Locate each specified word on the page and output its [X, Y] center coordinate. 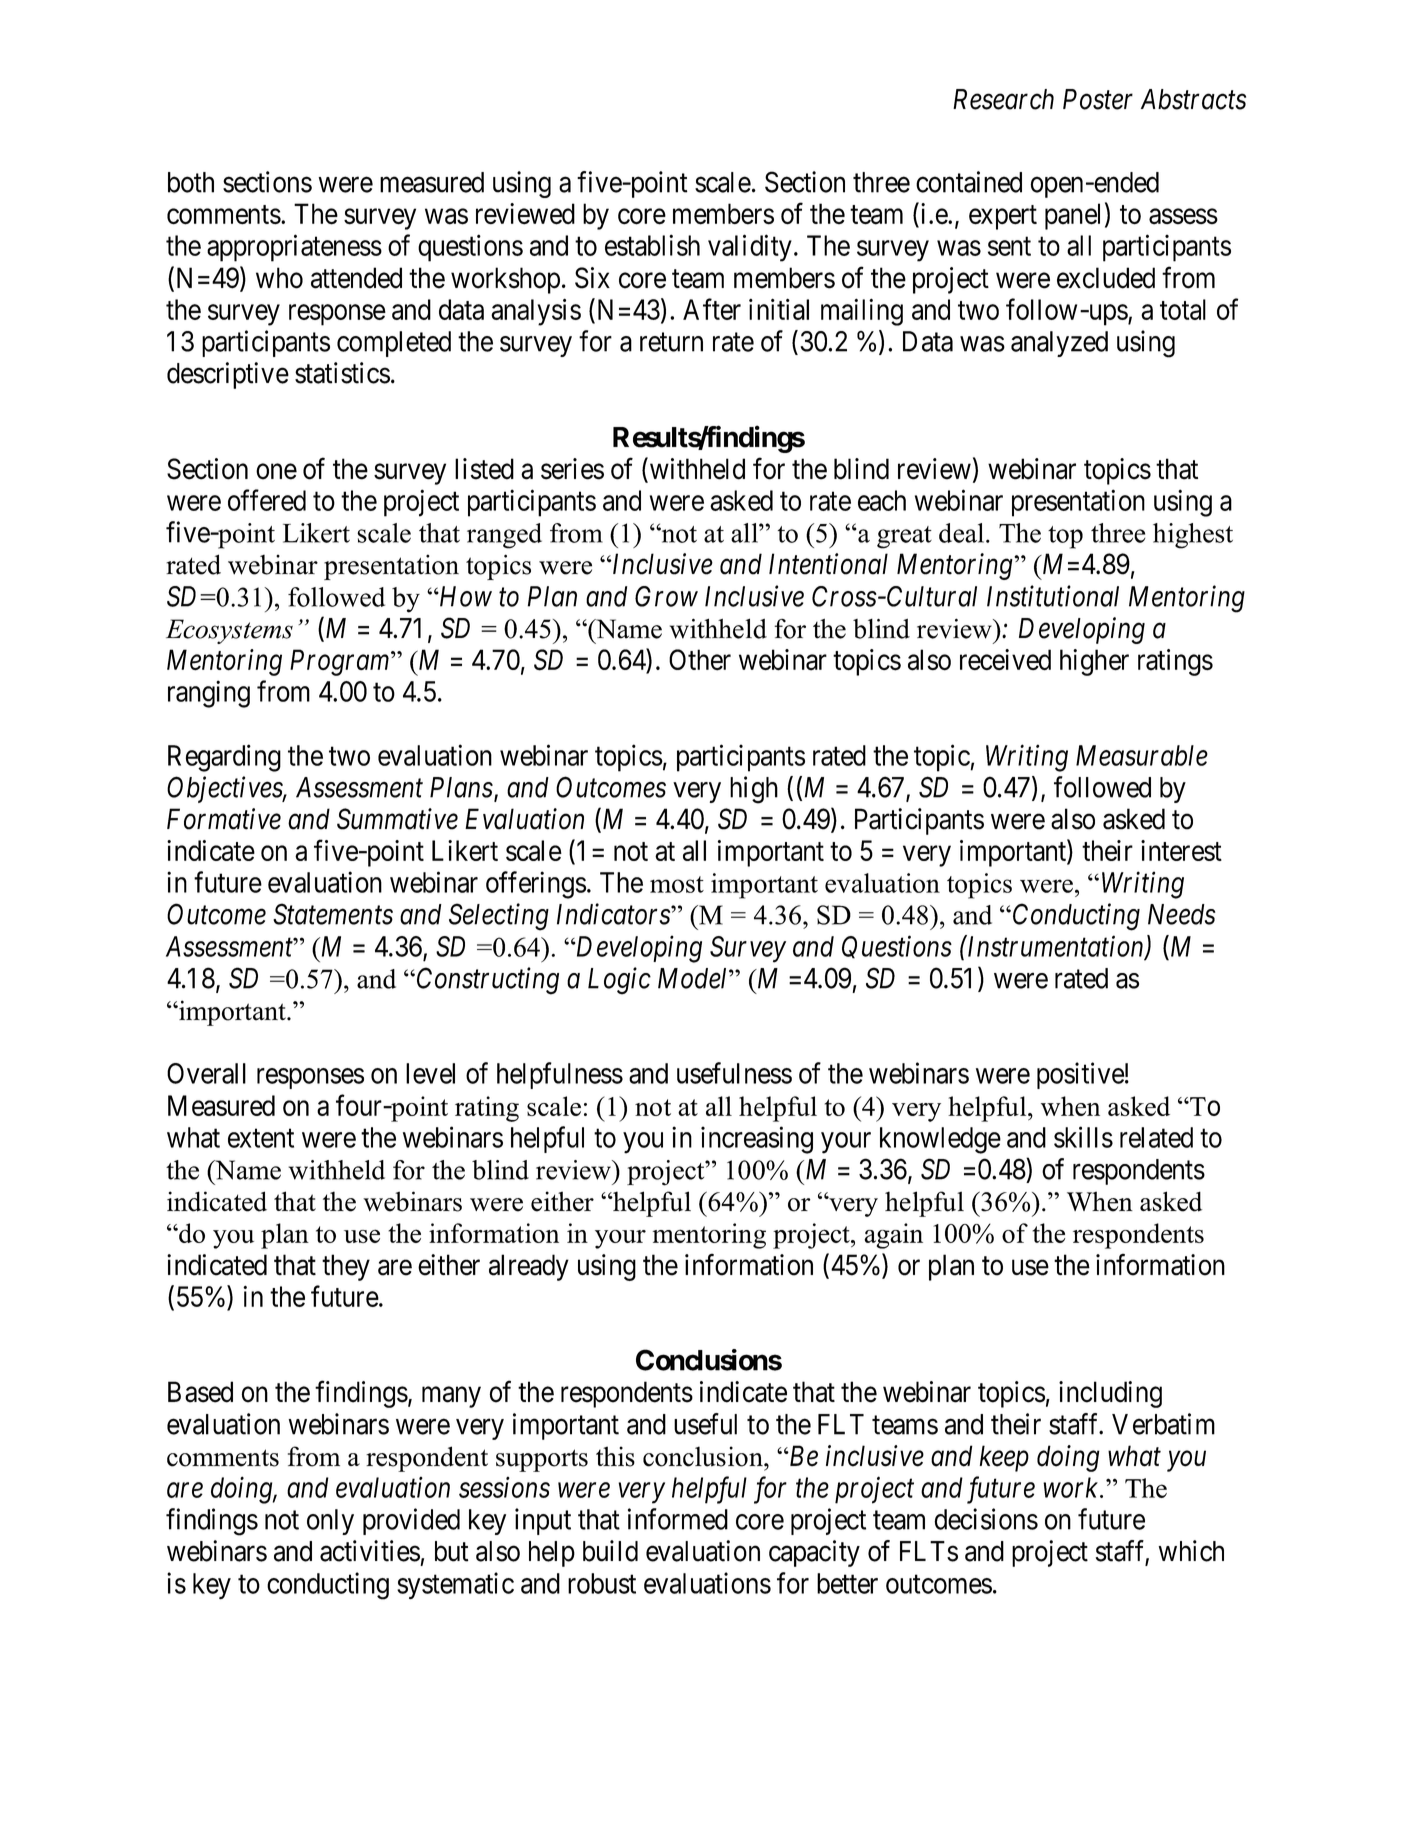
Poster [1098, 99]
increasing [757, 1140]
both [191, 182]
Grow [666, 596]
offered [267, 500]
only [330, 1522]
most [677, 884]
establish [652, 245]
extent [261, 1138]
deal [961, 533]
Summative [397, 819]
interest [1181, 850]
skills [1083, 1137]
